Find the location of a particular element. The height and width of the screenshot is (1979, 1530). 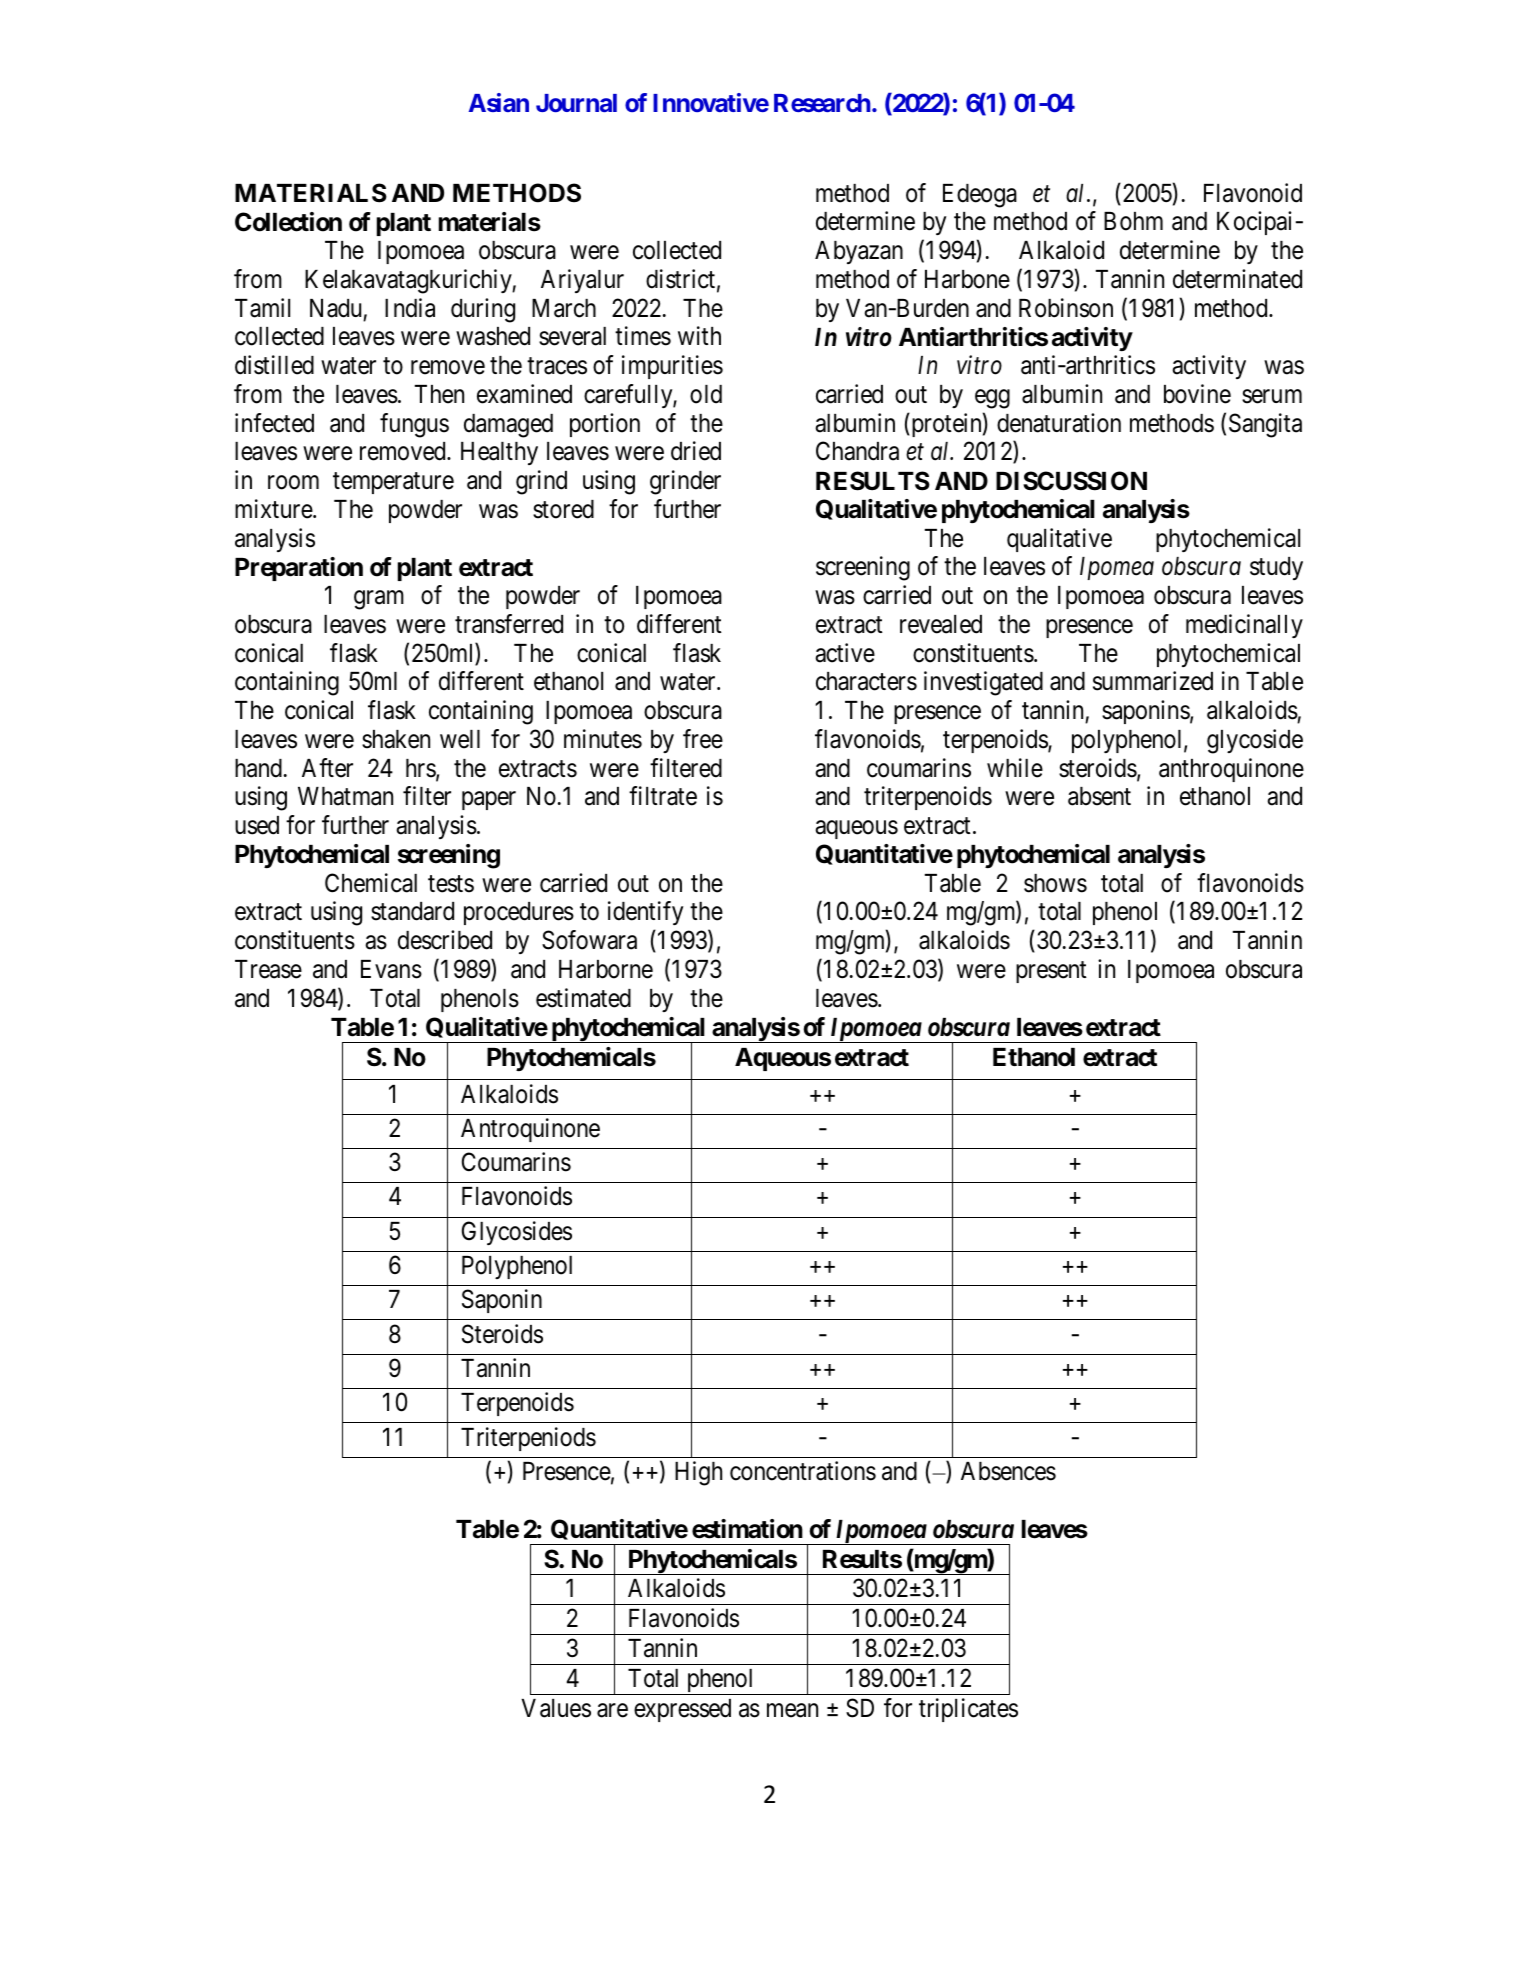

mean is located at coordinates (792, 1711).
